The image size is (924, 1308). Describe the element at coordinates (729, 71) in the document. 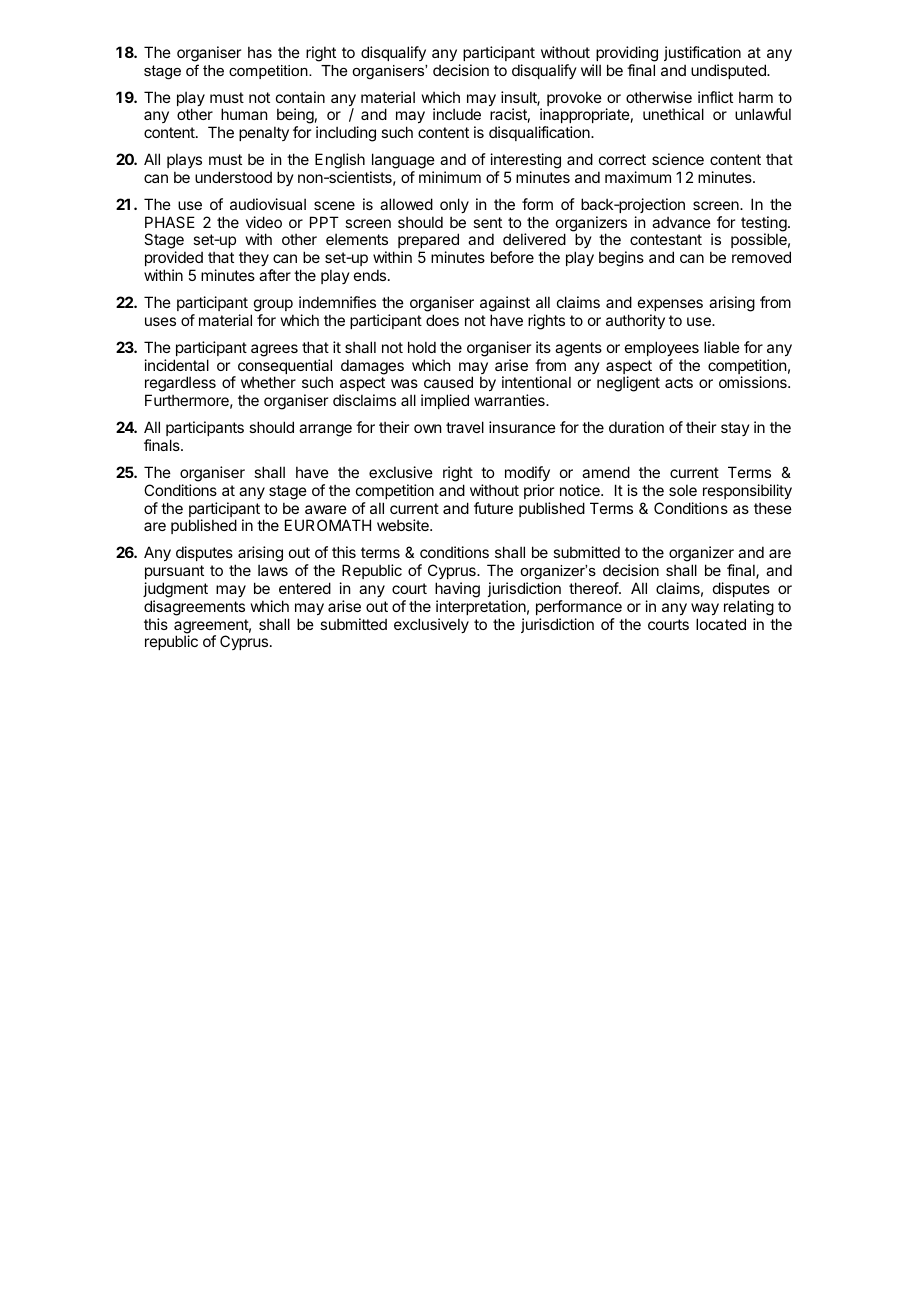

I see `undisputed` at that location.
